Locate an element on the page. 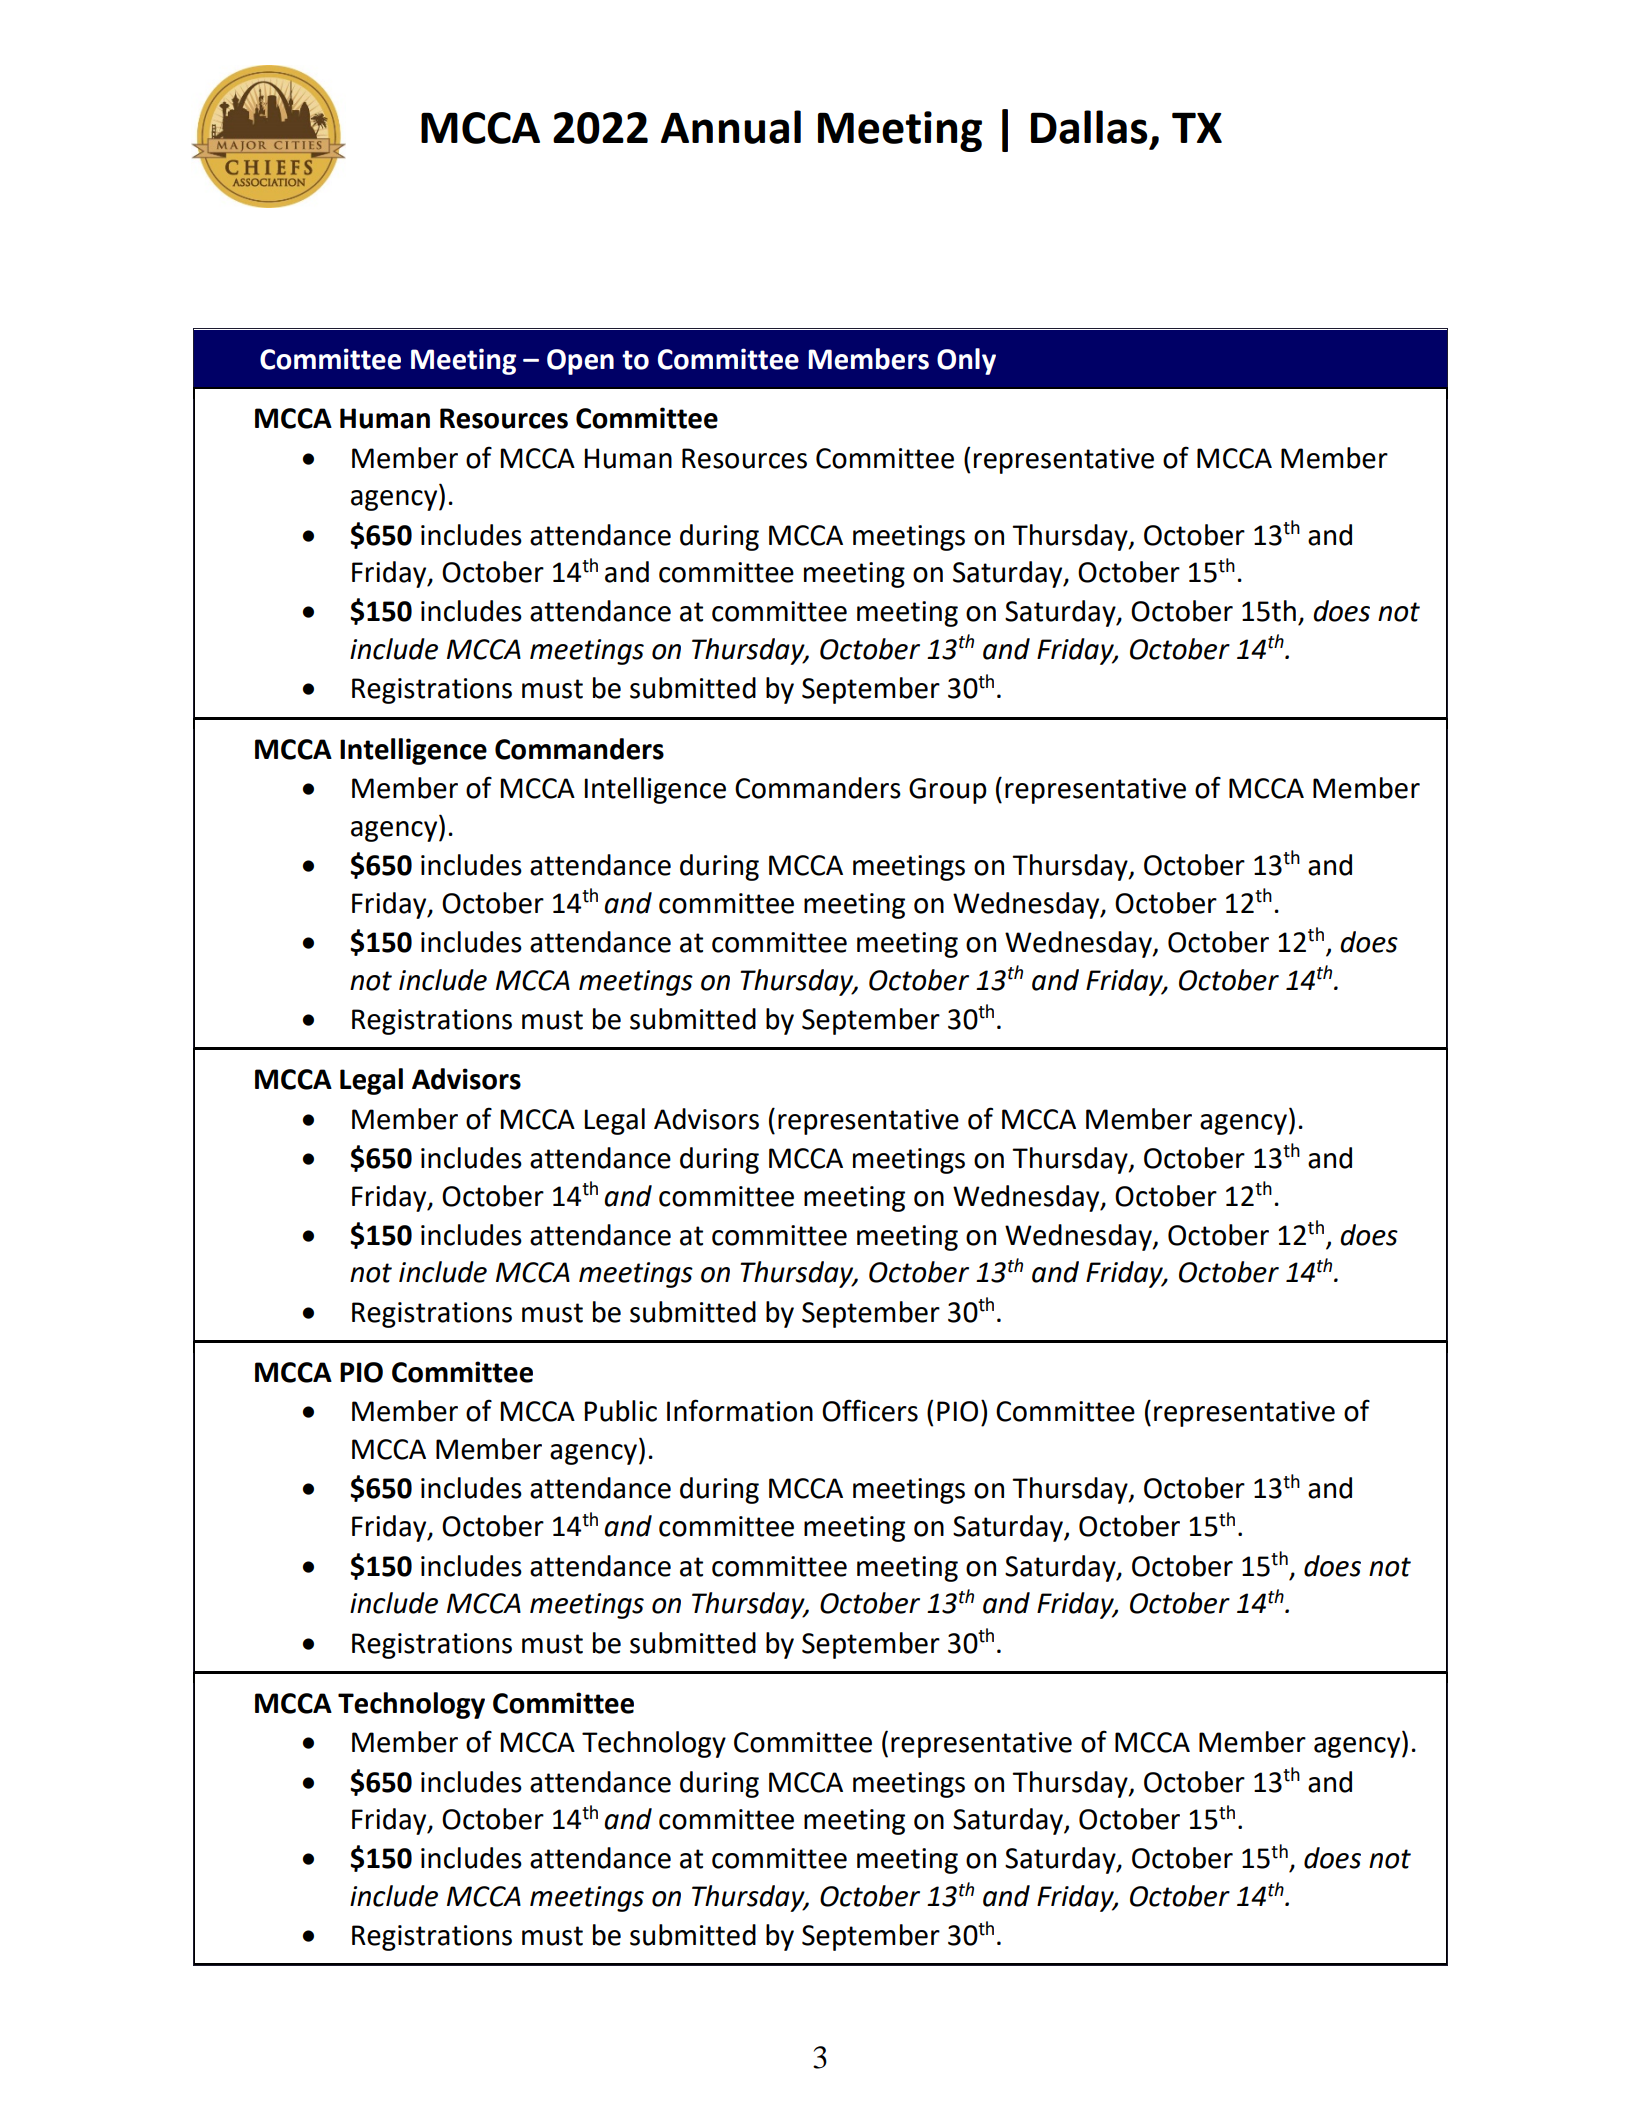  Information is located at coordinates (740, 1410).
